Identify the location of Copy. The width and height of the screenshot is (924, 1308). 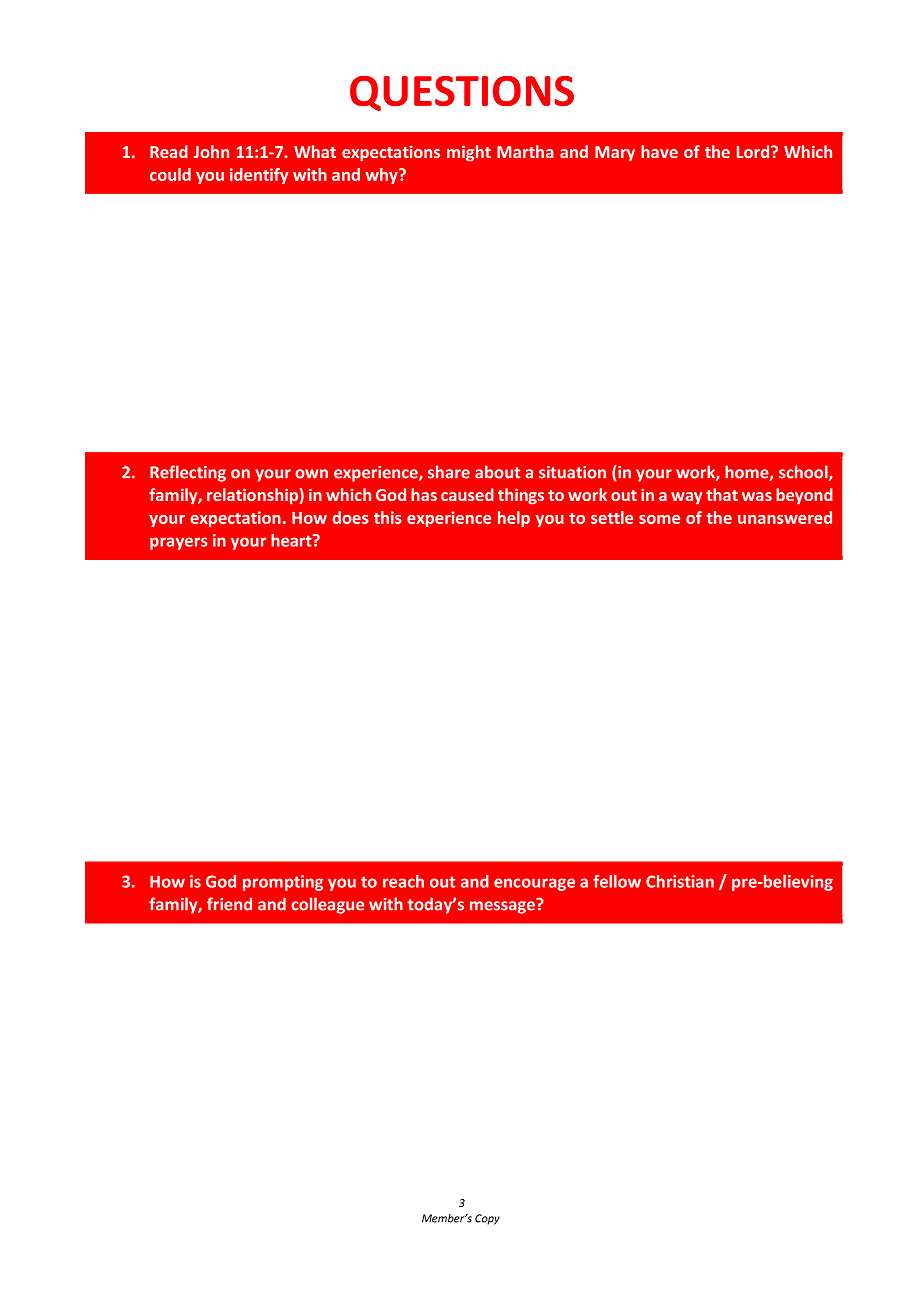
(487, 1219).
